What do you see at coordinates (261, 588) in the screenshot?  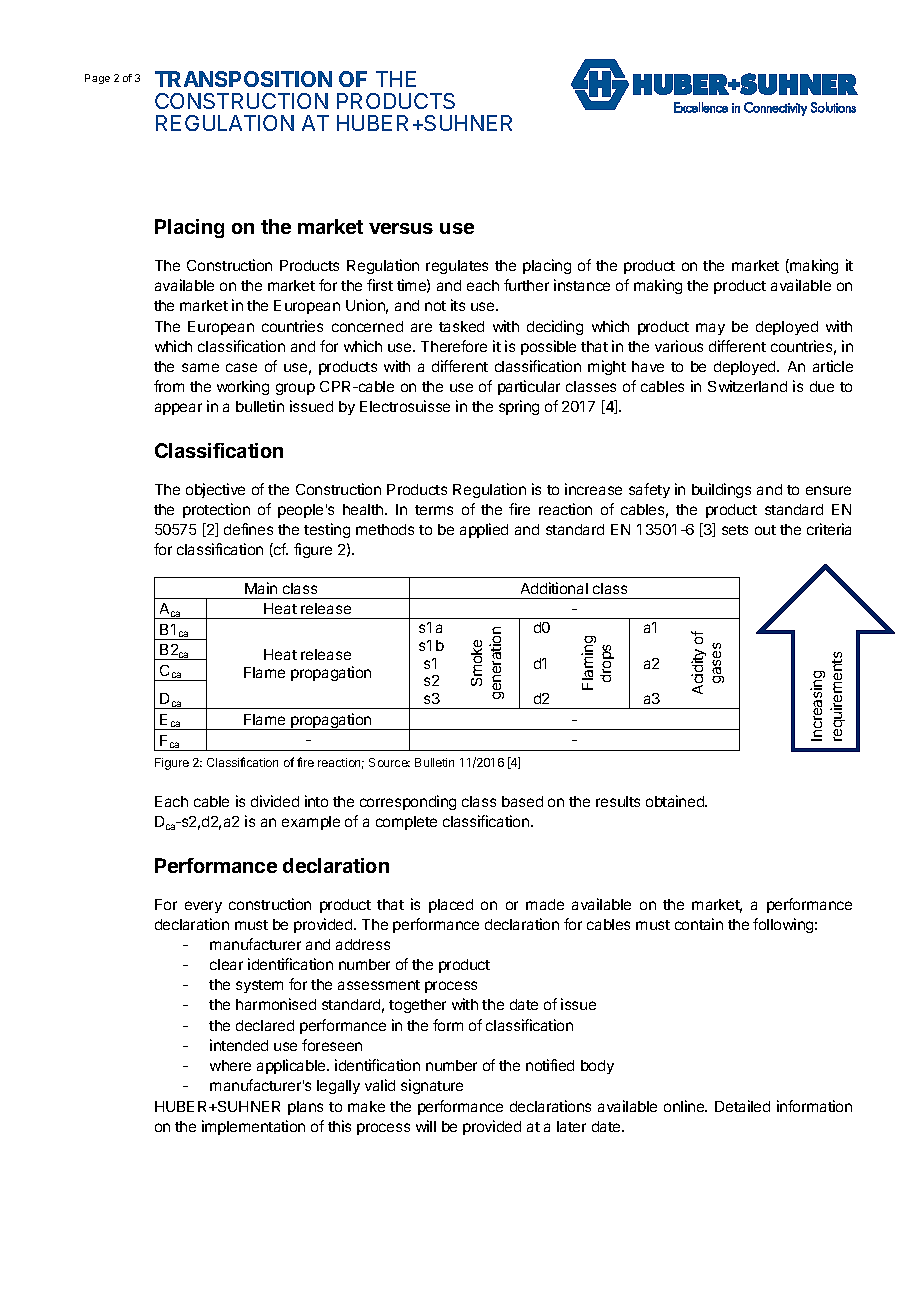 I see `Main` at bounding box center [261, 588].
